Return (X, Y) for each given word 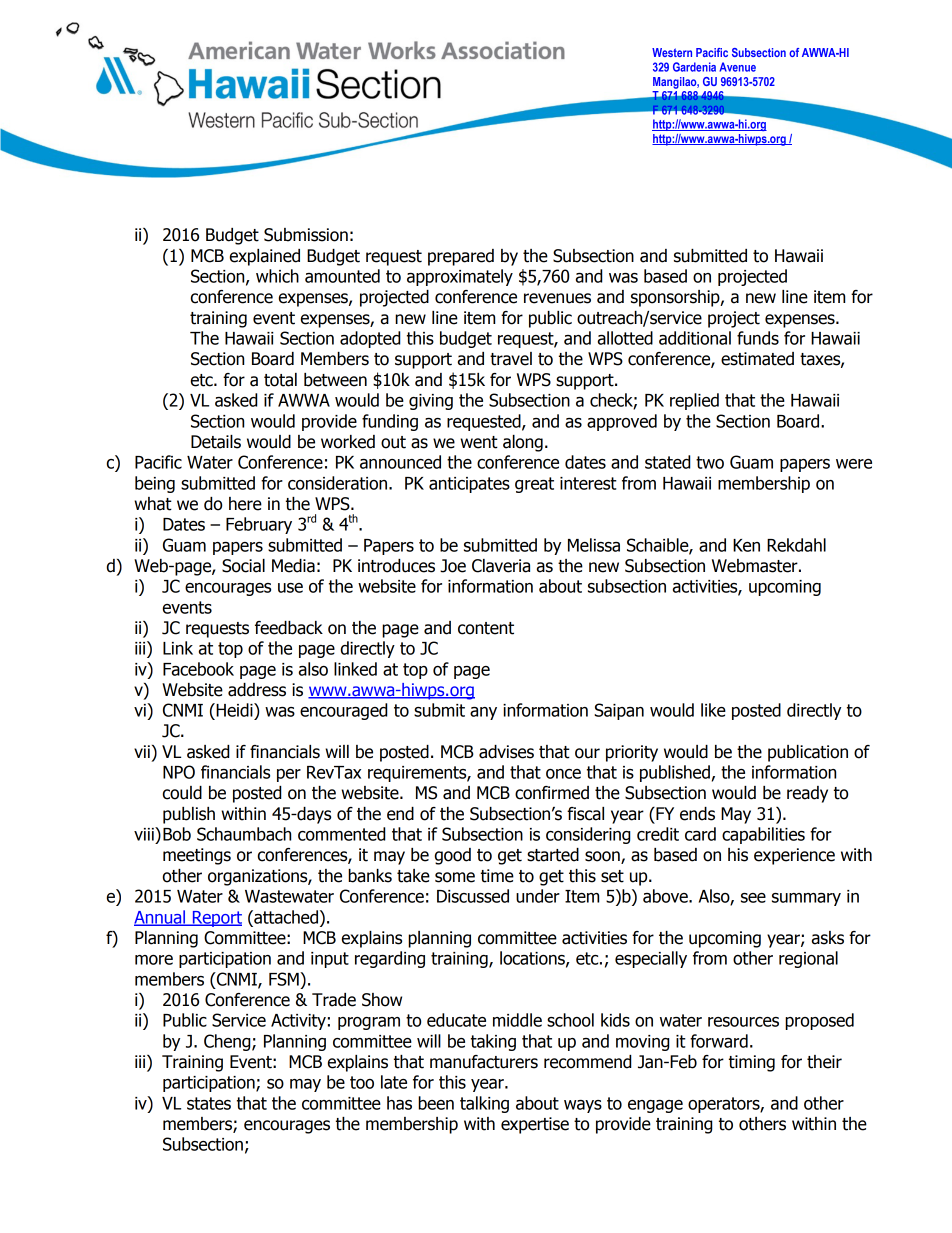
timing (752, 1063)
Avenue (738, 67)
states (209, 1103)
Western (672, 52)
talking (484, 1104)
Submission (306, 235)
